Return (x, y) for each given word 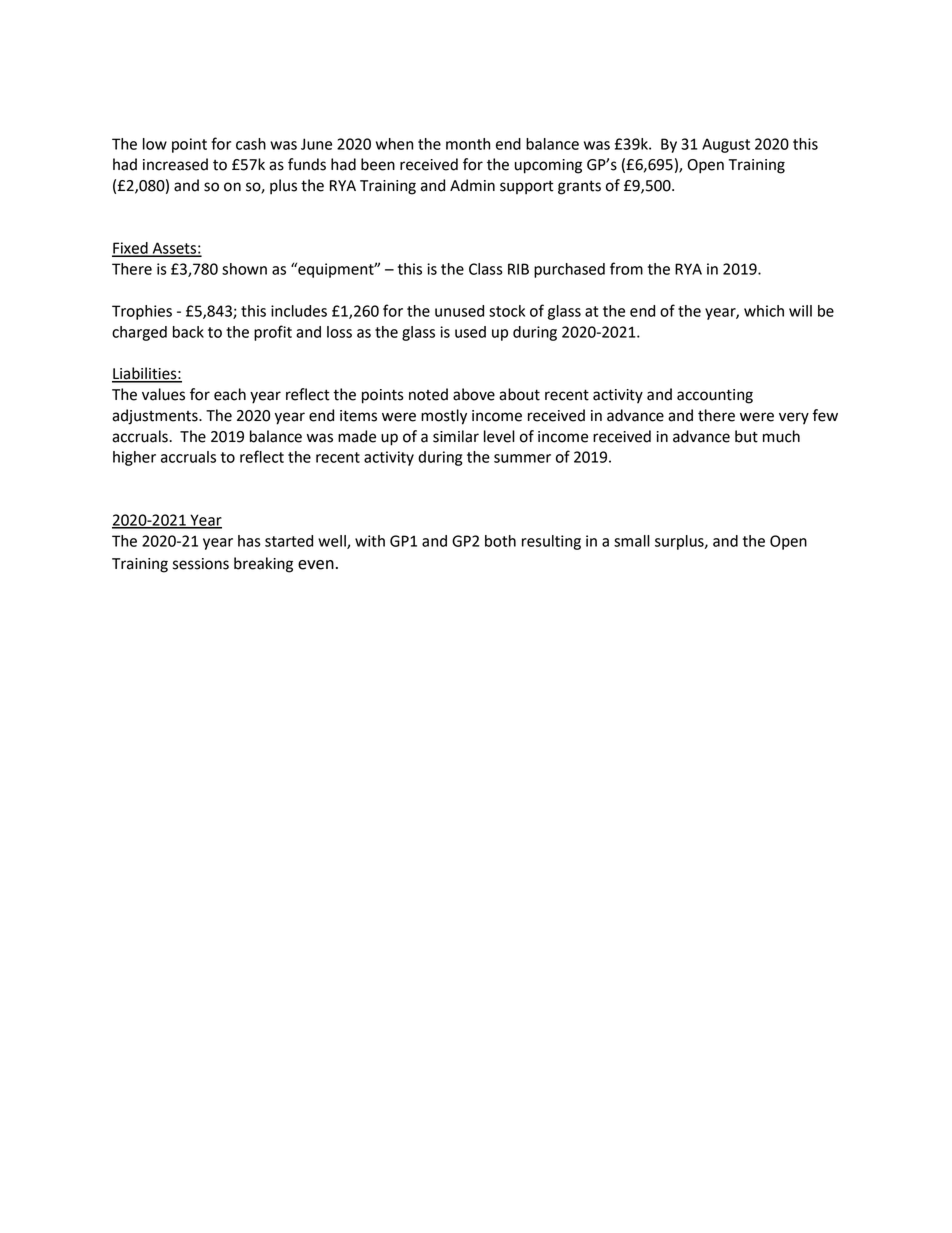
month (468, 144)
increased (175, 164)
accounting (715, 396)
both (500, 541)
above (474, 394)
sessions (201, 564)
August (726, 145)
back (188, 332)
